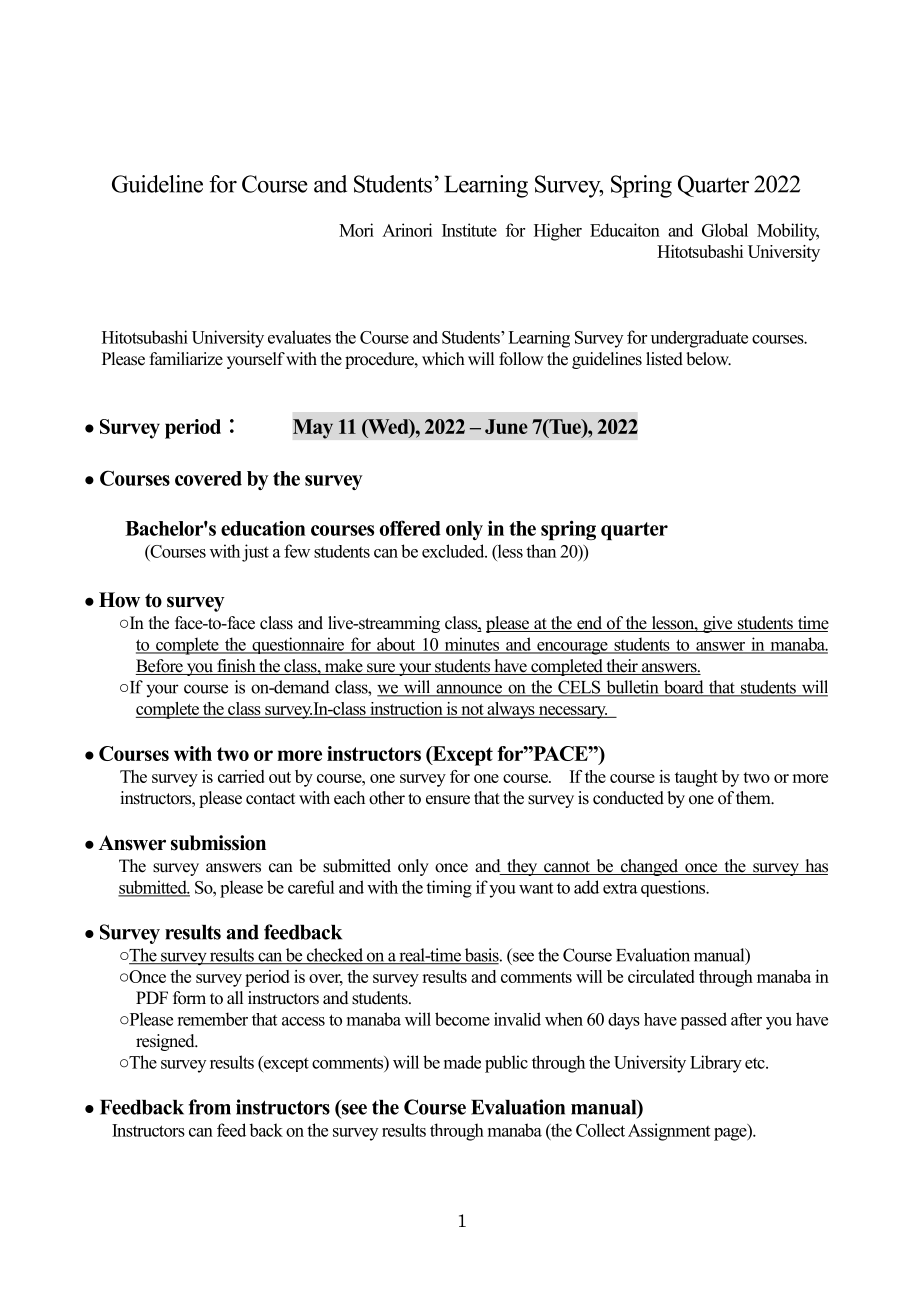 This image has width=924, height=1308. What do you see at coordinates (186, 359) in the image?
I see `familiarize` at bounding box center [186, 359].
